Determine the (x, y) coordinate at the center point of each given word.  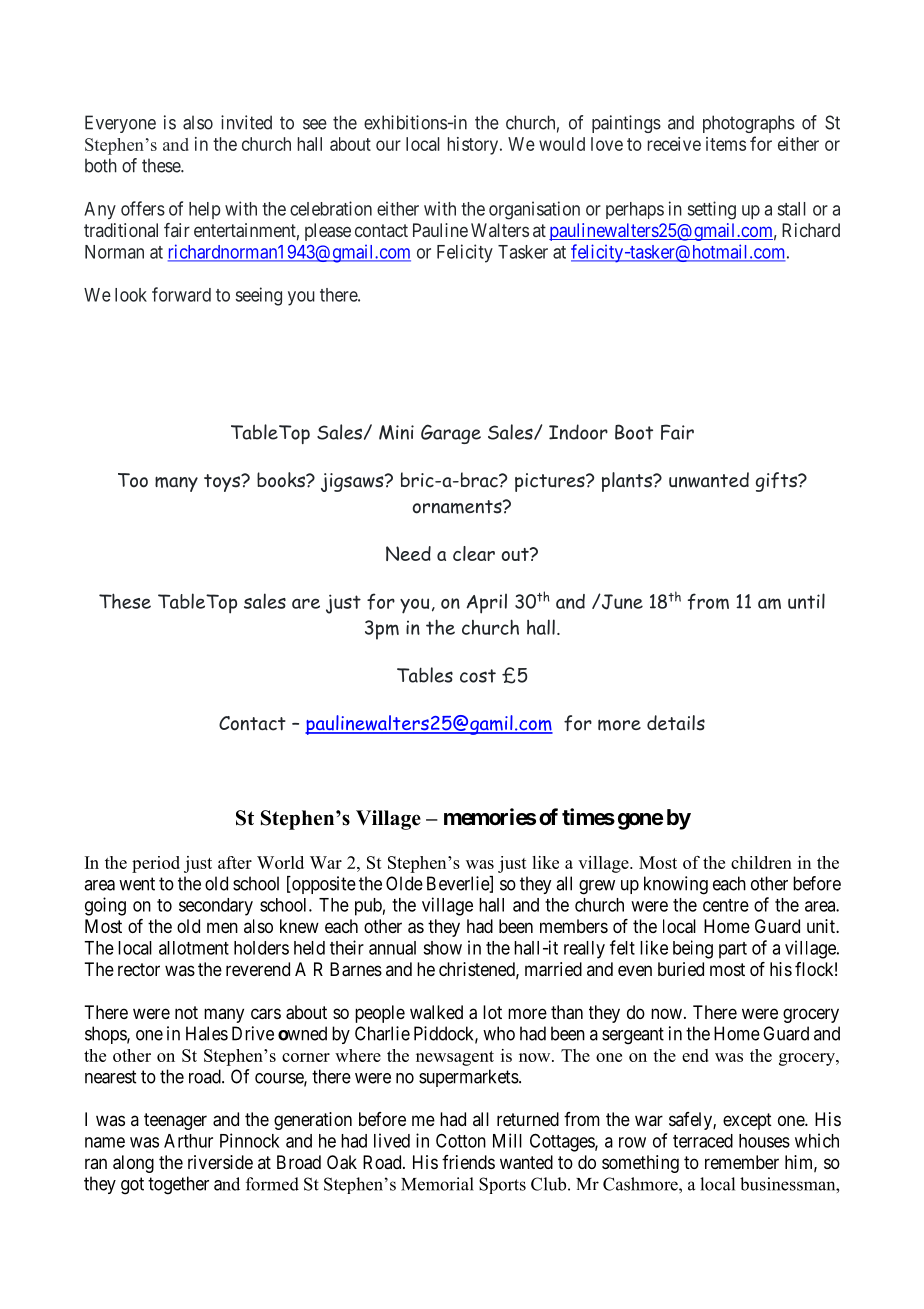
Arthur (188, 1141)
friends (468, 1162)
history (473, 146)
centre (726, 905)
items (726, 144)
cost (478, 676)
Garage (451, 434)
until (806, 601)
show (442, 948)
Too (133, 480)
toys (223, 483)
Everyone (120, 124)
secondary (216, 907)
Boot (634, 432)
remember (742, 1162)
